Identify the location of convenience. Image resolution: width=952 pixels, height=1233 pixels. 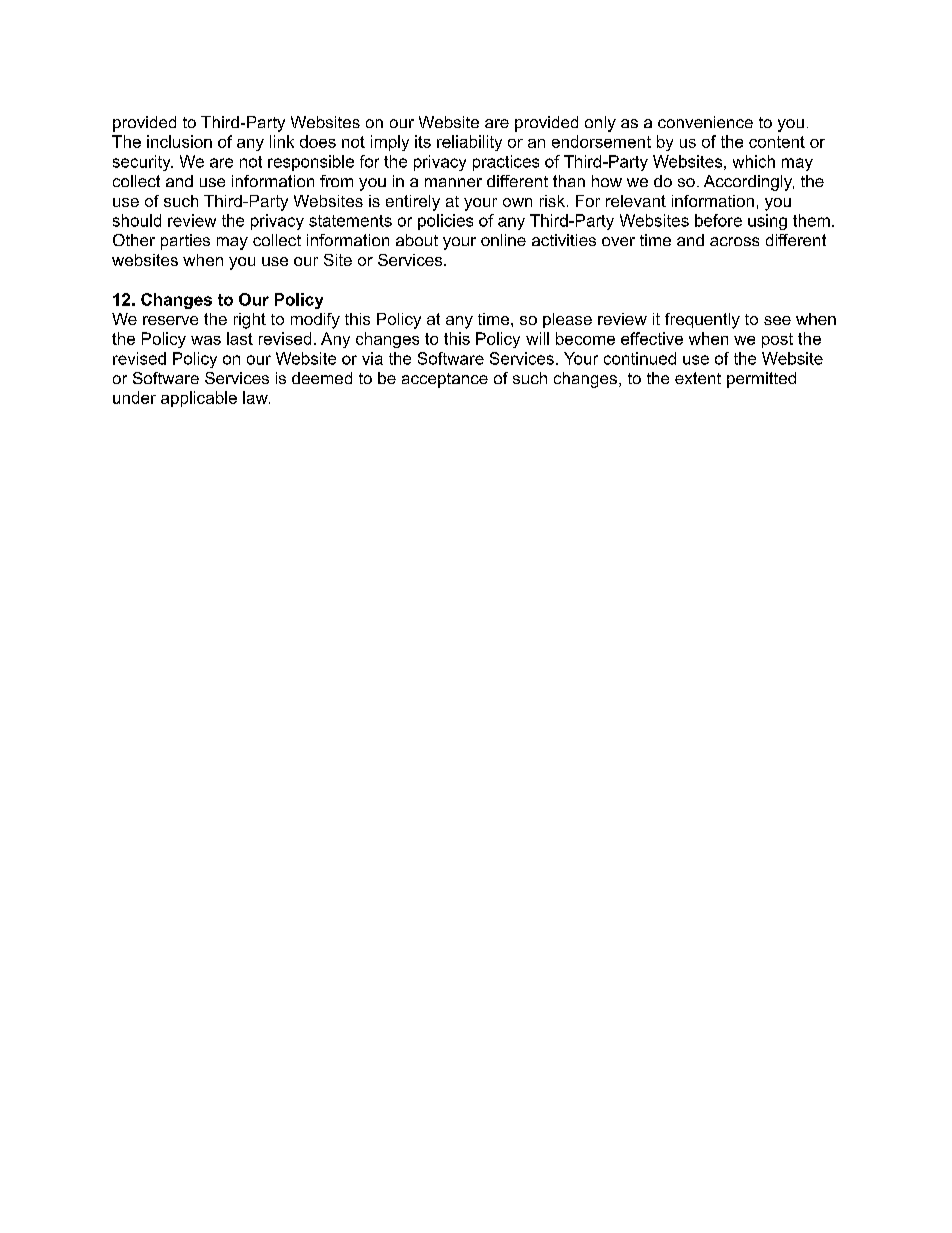
(705, 122).
